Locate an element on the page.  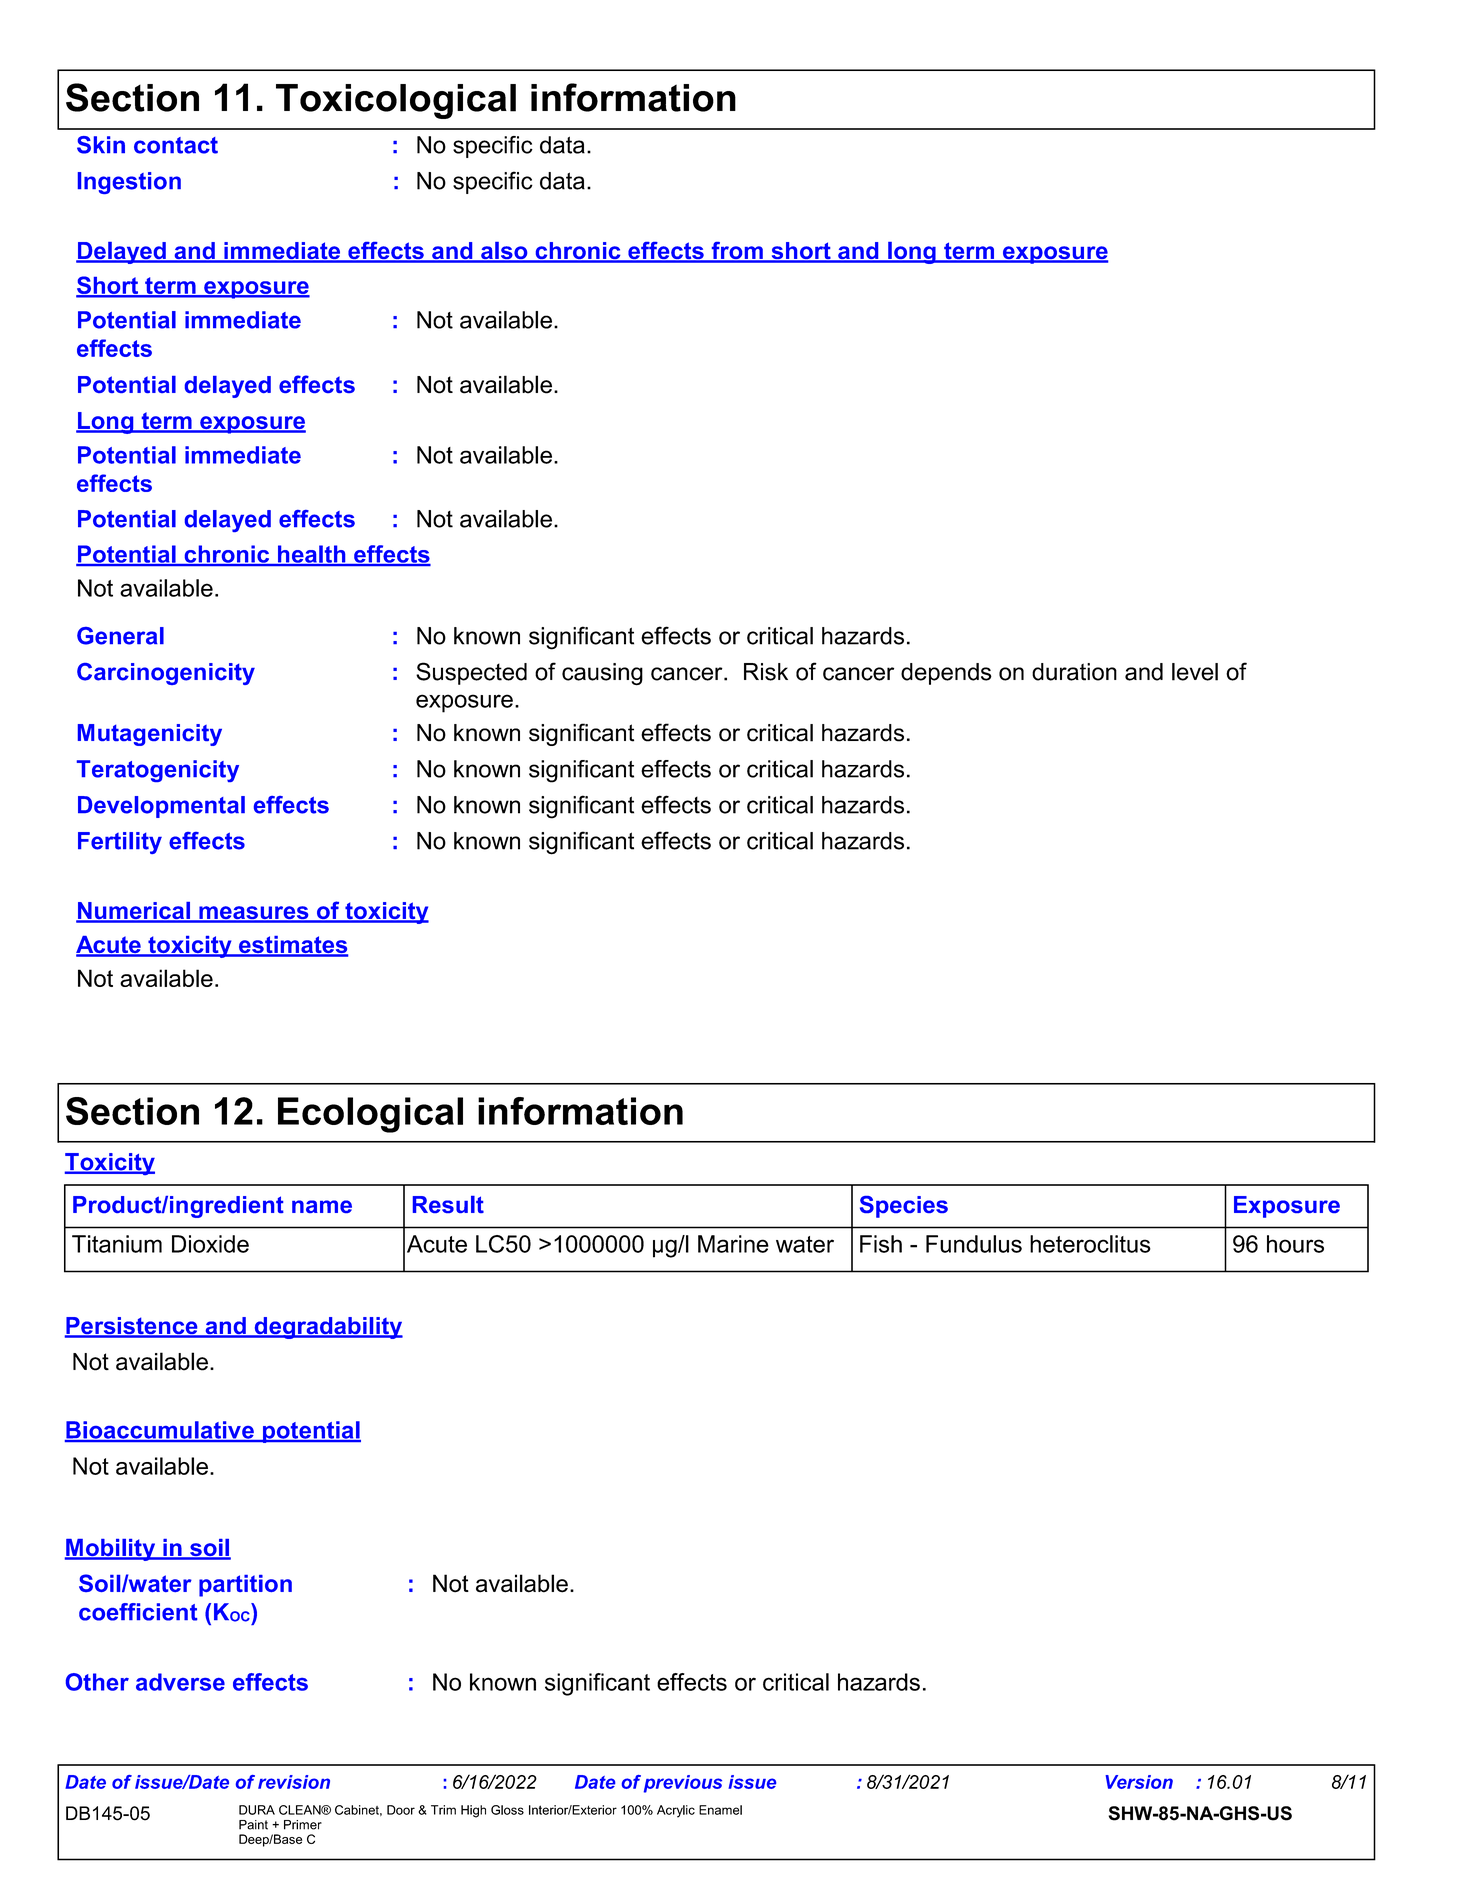
revision is located at coordinates (294, 1782).
